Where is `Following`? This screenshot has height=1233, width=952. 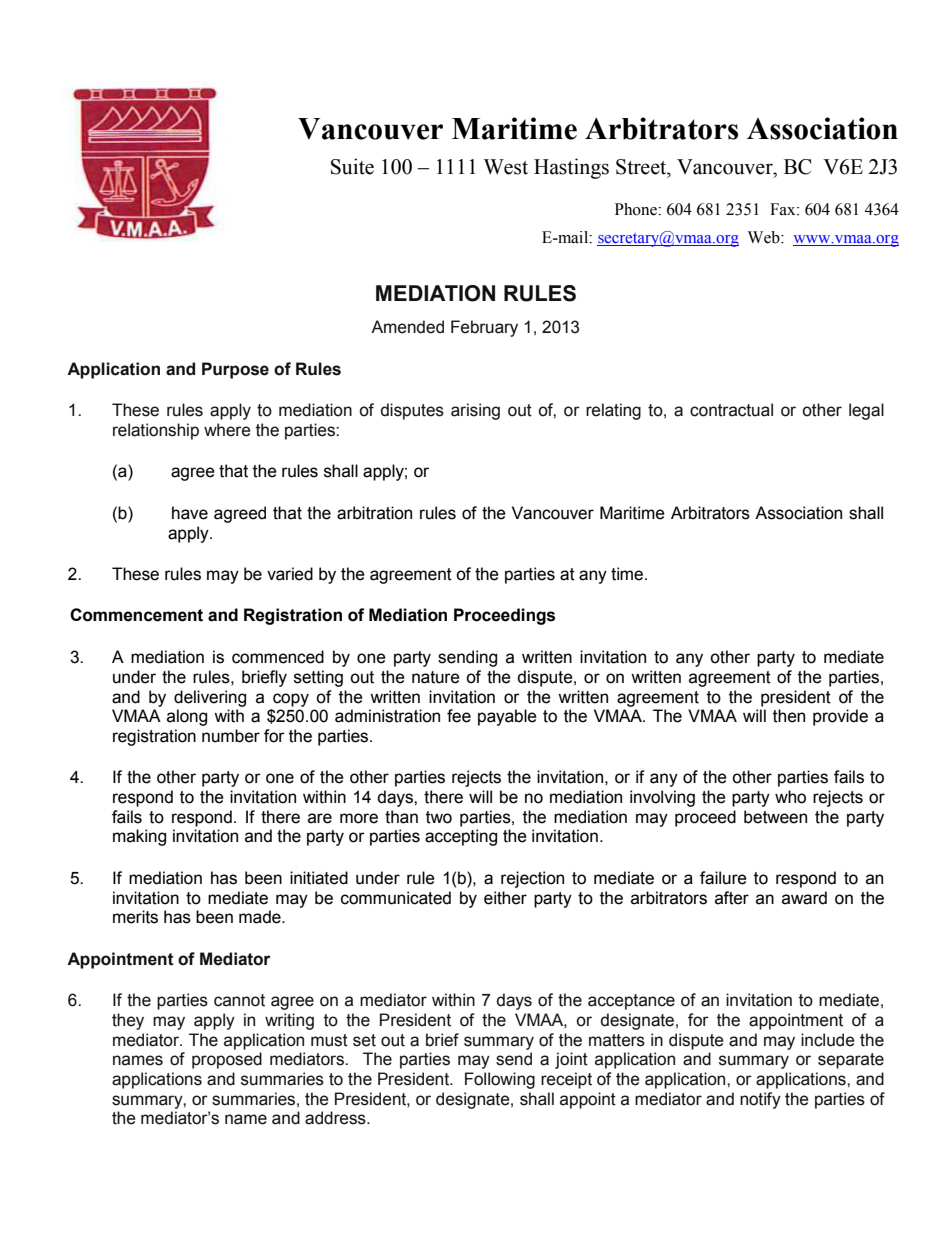
Following is located at coordinates (500, 1080).
